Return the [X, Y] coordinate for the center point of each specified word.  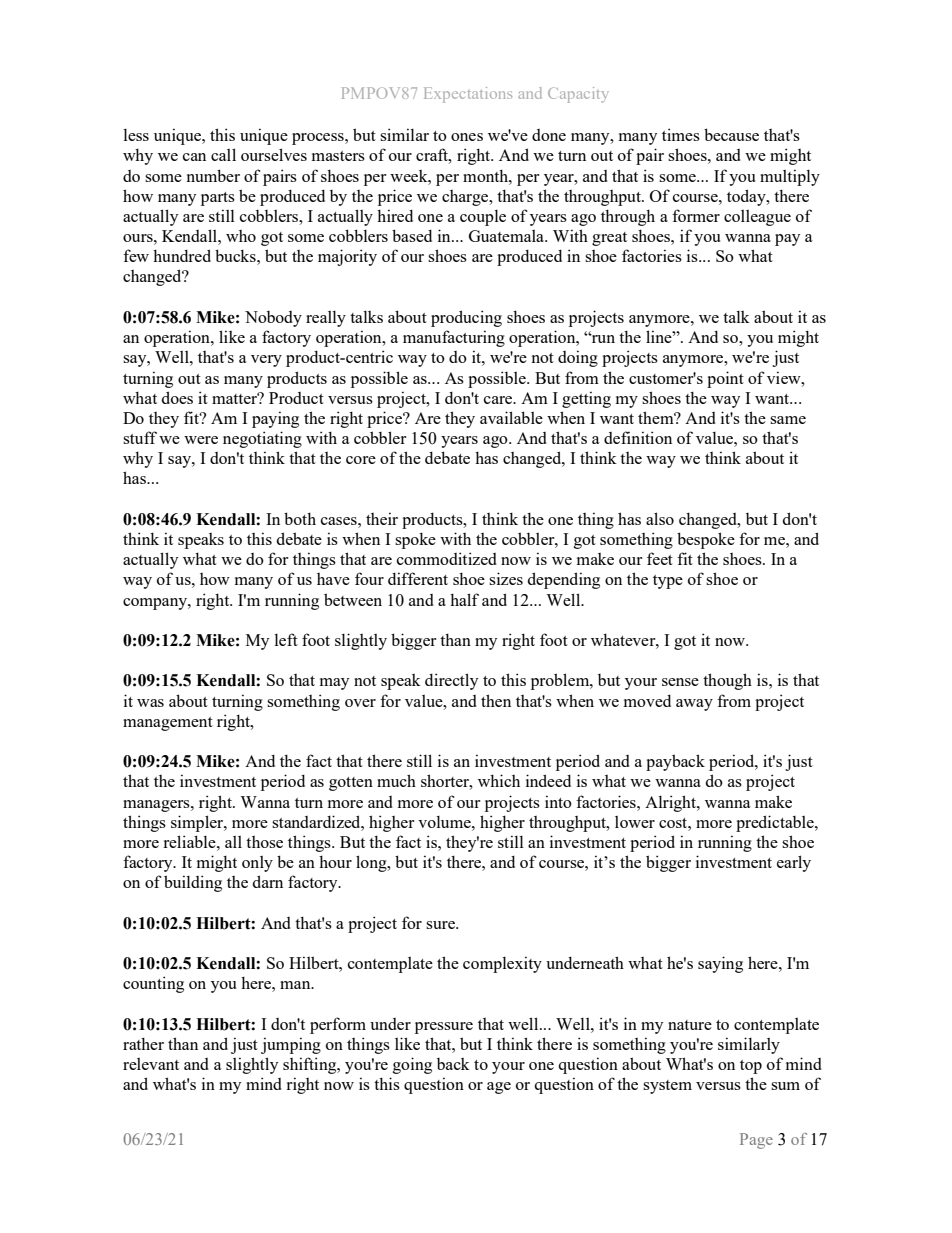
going [412, 1065]
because [731, 134]
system [667, 1087]
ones [467, 137]
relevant [151, 1064]
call [223, 154]
